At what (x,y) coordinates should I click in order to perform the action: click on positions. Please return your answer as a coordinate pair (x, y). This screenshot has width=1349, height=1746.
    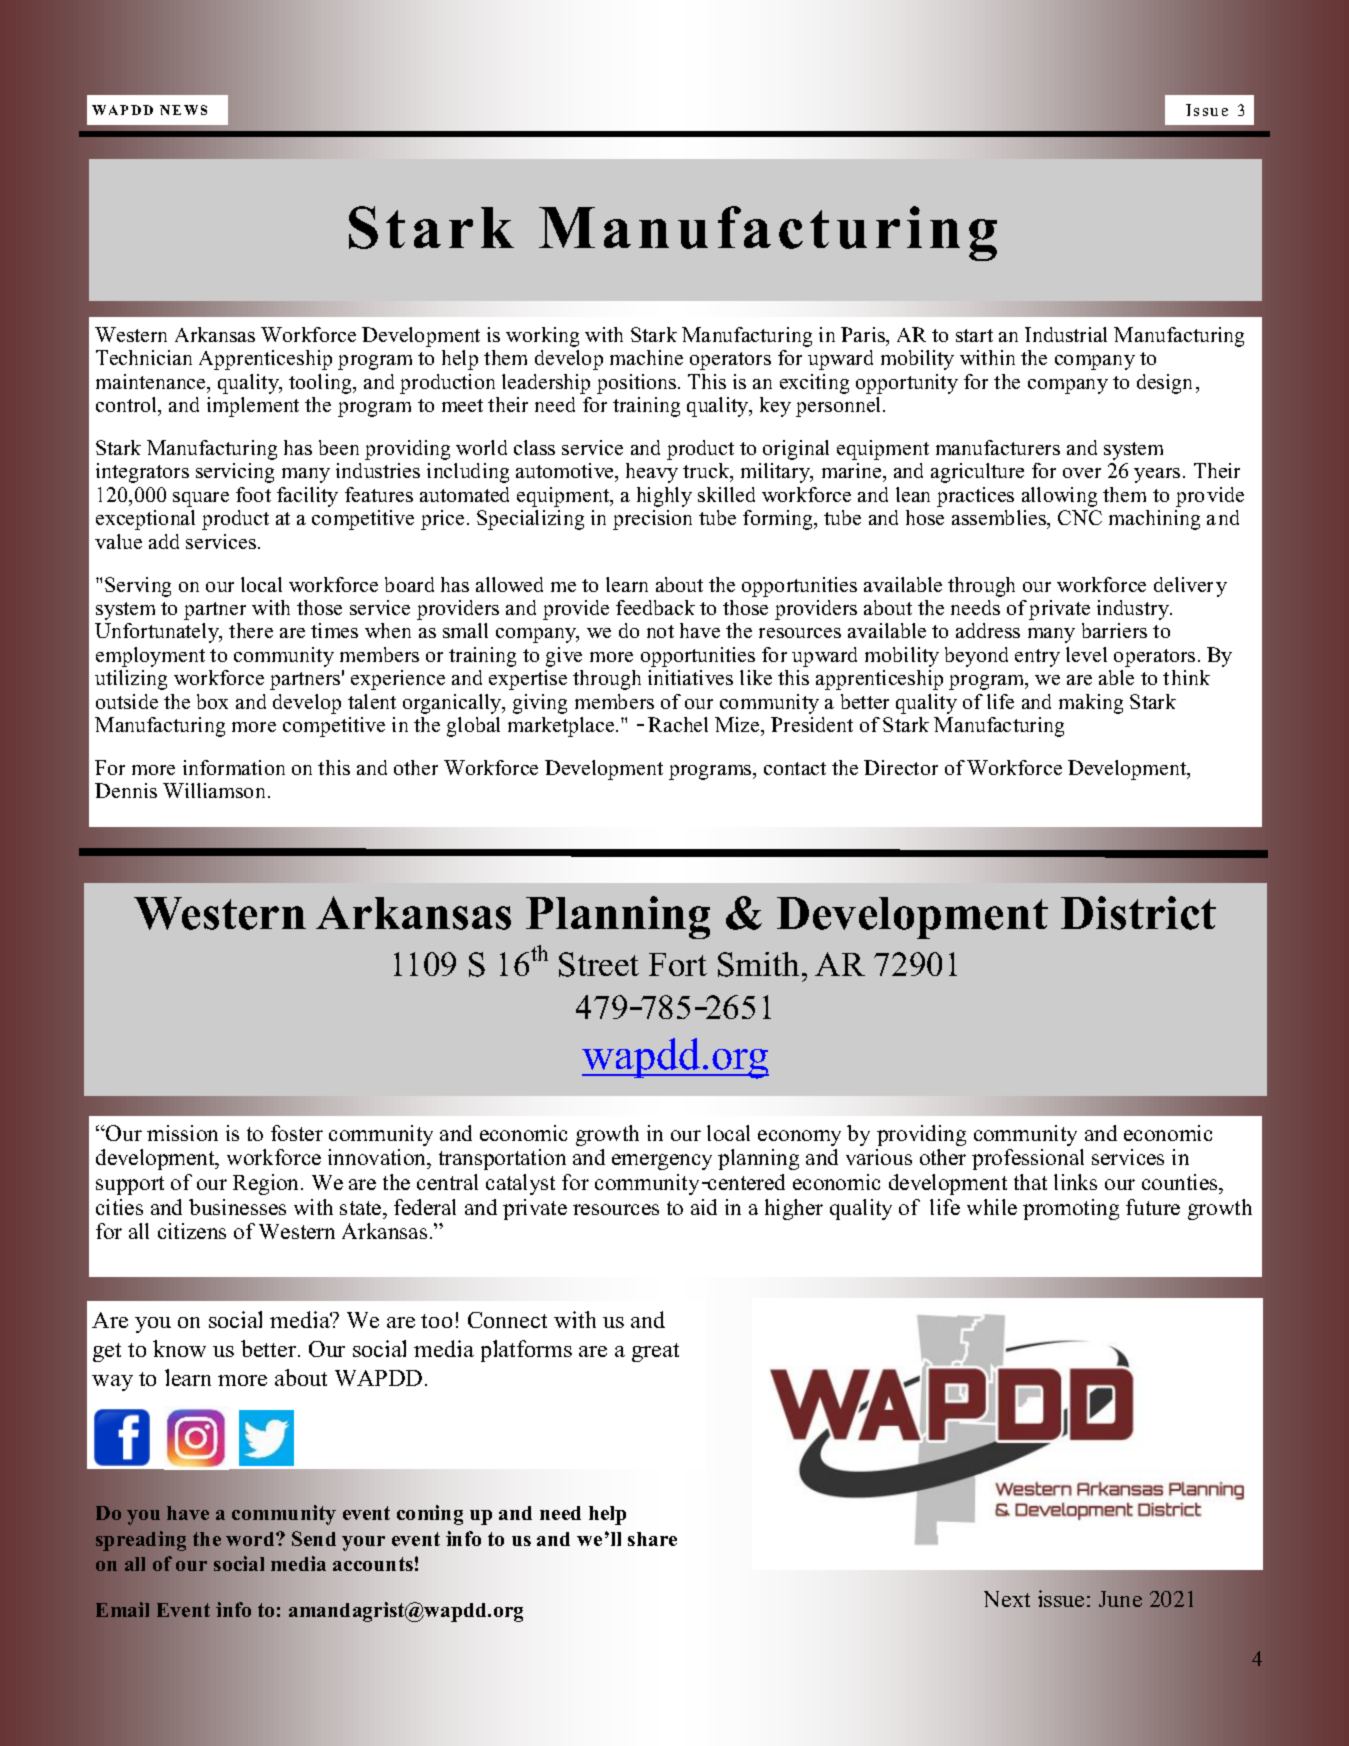
    Looking at the image, I should click on (638, 384).
